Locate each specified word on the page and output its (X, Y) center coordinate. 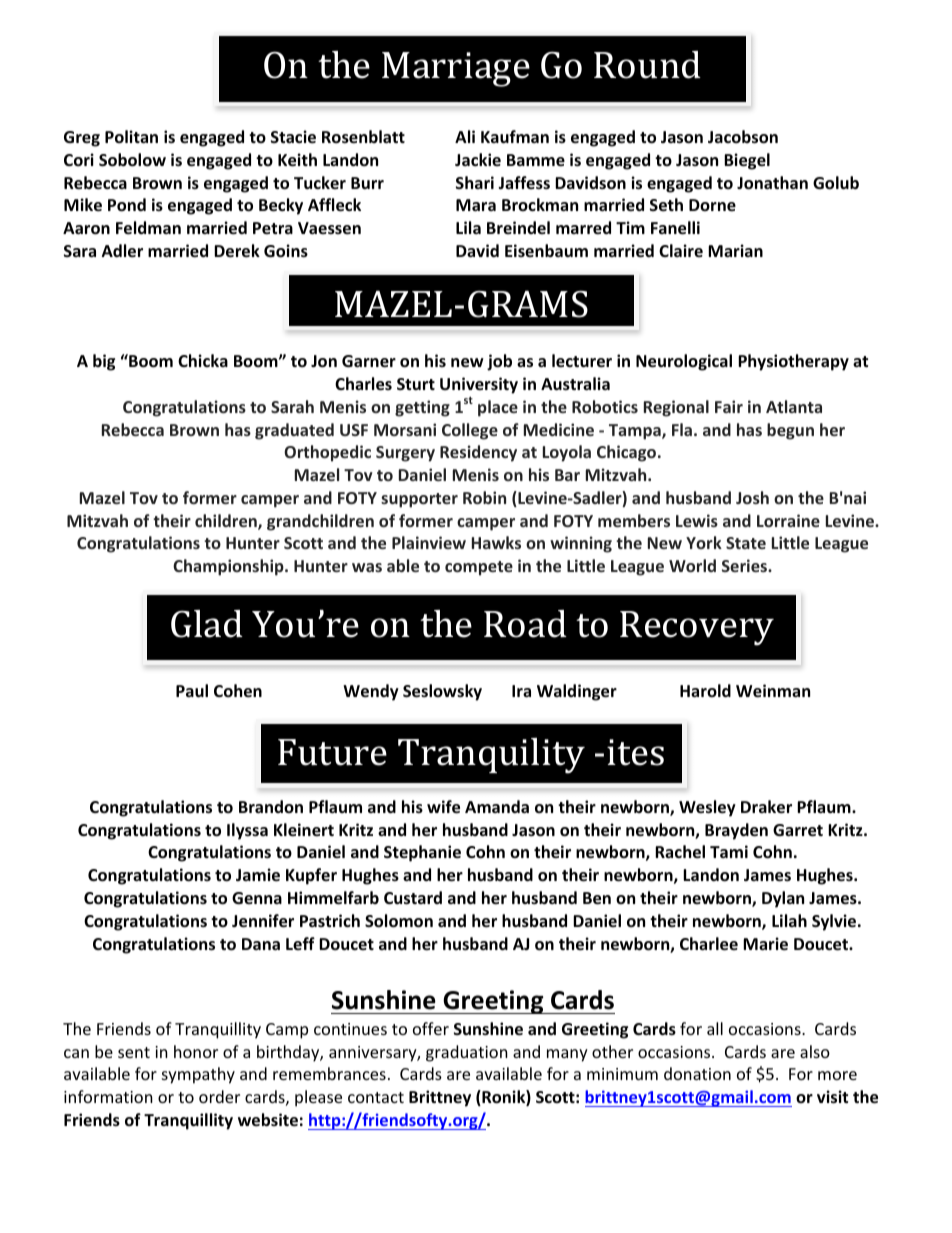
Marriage (456, 69)
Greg (82, 139)
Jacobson (743, 137)
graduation (467, 1053)
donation (697, 1073)
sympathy (198, 1075)
